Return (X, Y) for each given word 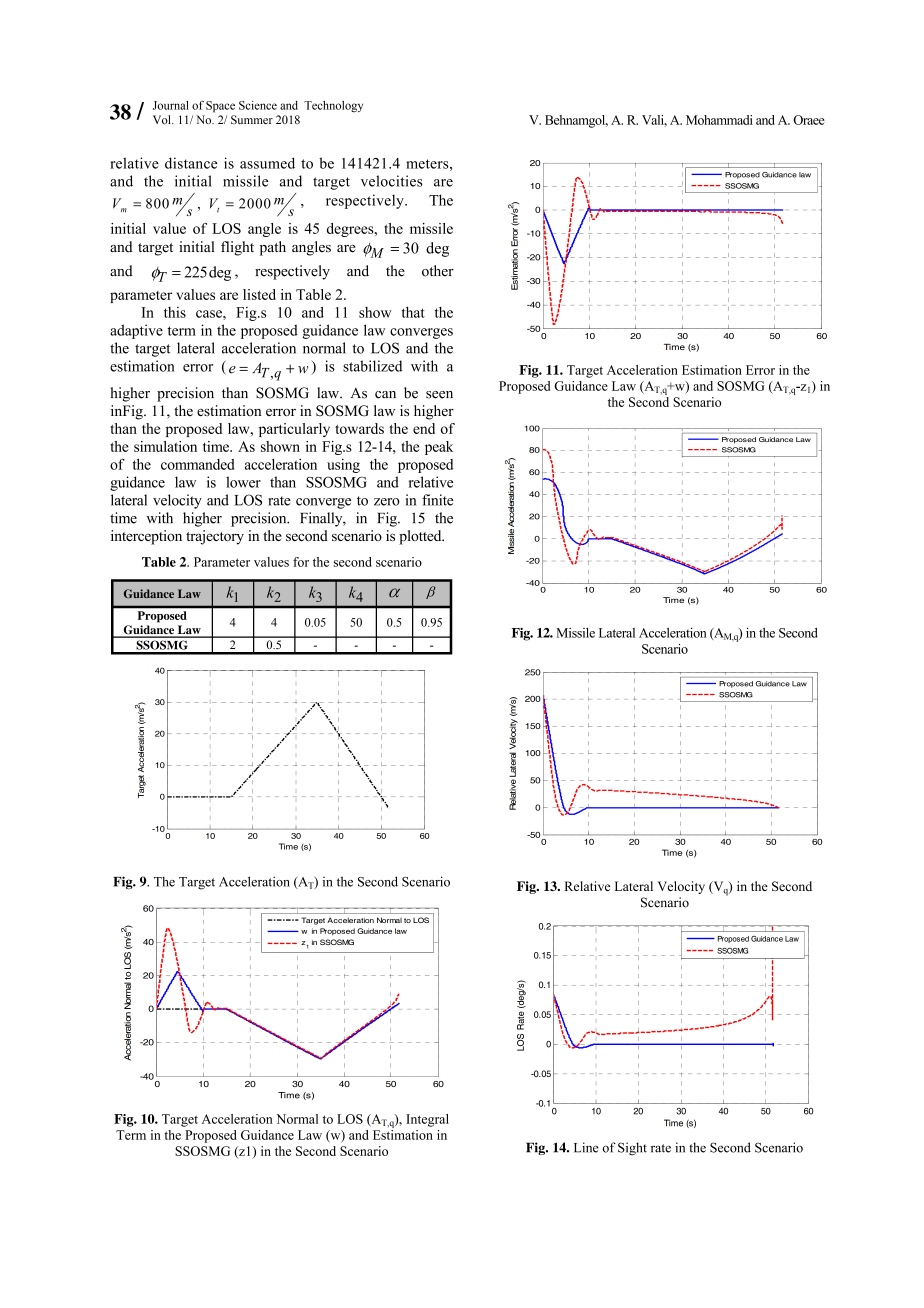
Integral (427, 1120)
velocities (392, 181)
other (438, 271)
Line (586, 1147)
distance (191, 163)
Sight (632, 1149)
